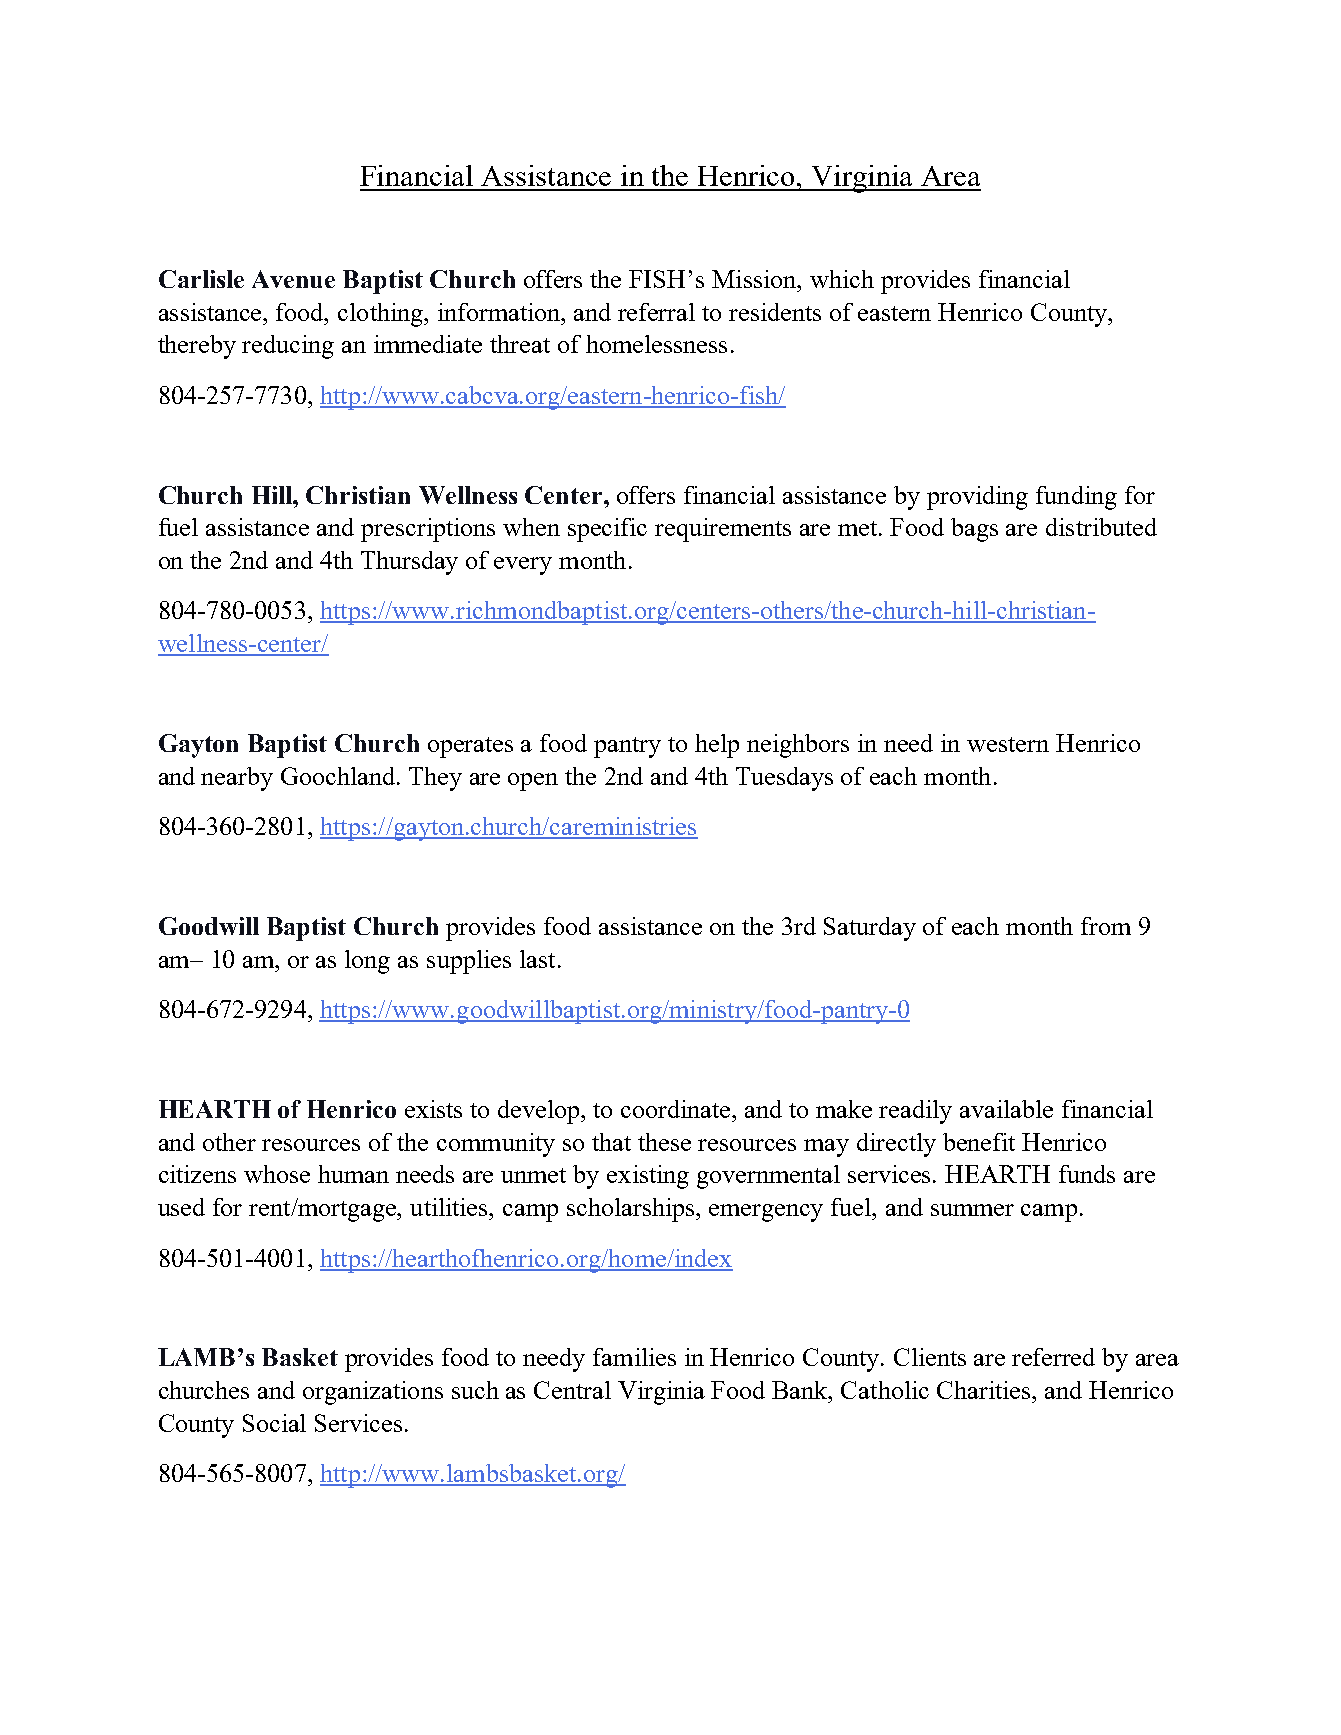 The width and height of the page is (1341, 1735). I want to click on which, so click(842, 279).
